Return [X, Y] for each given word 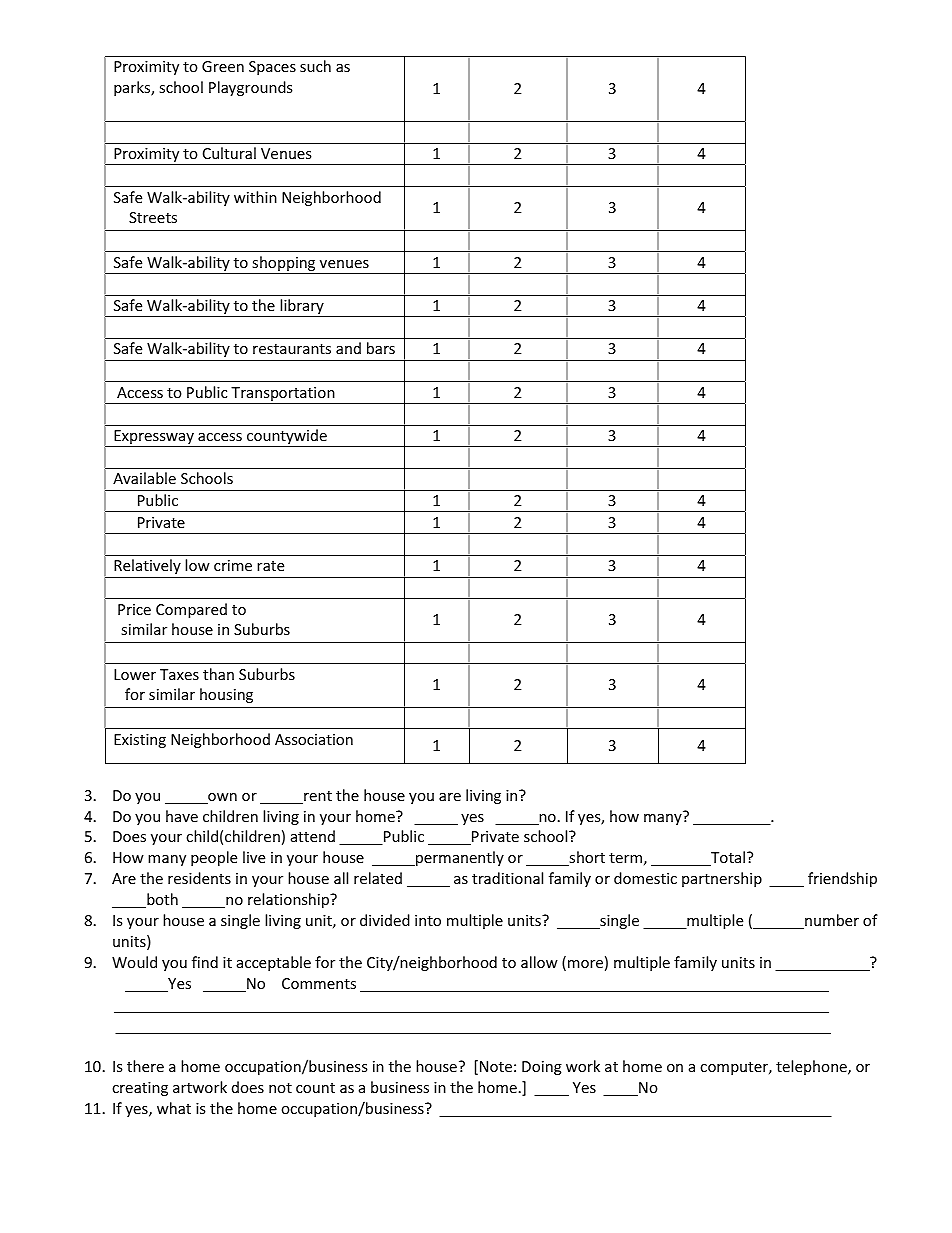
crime [233, 565]
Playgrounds [250, 88]
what [174, 1108]
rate [270, 566]
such [315, 66]
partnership [722, 879]
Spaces [272, 68]
